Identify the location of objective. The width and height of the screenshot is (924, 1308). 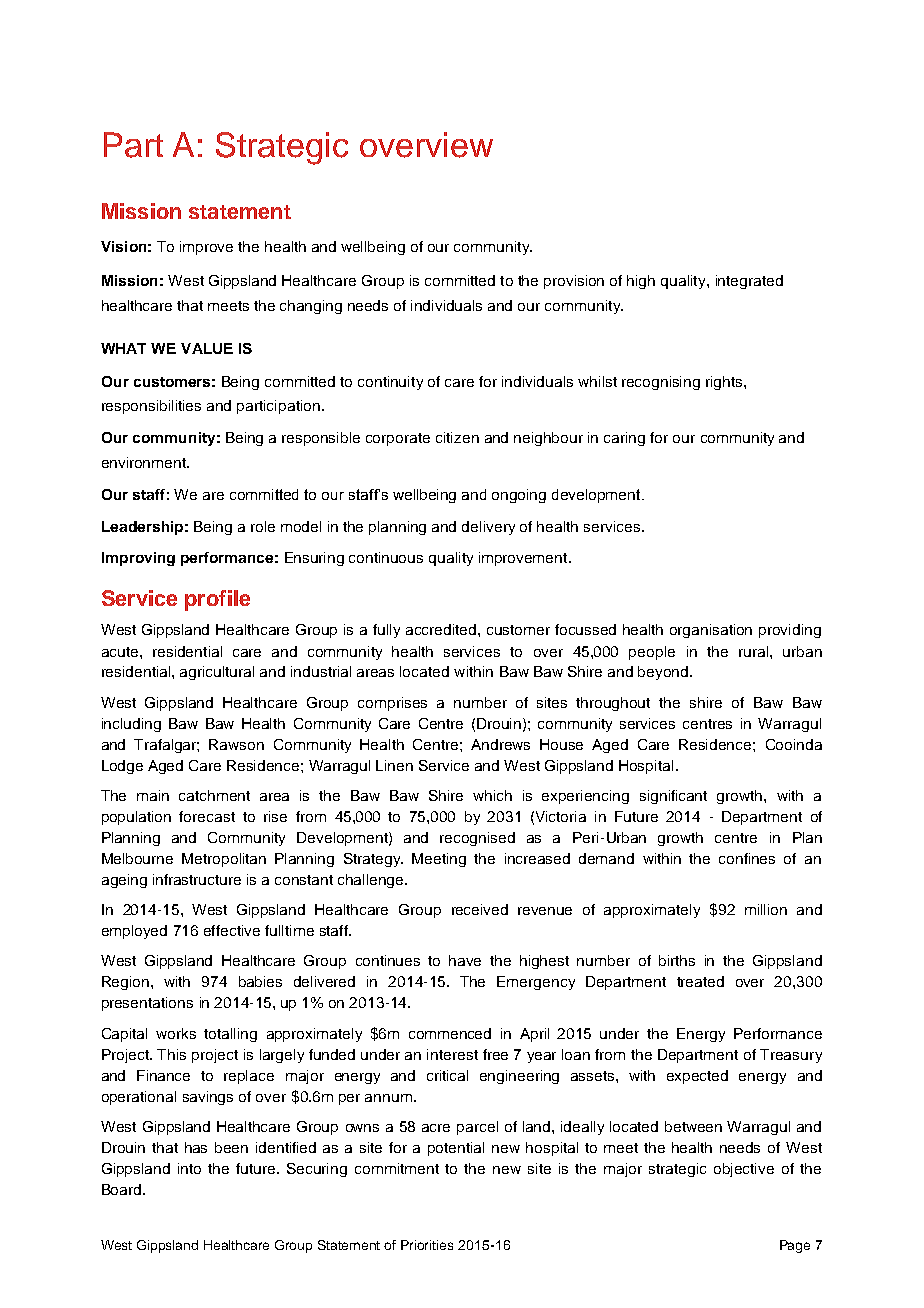
(744, 1170).
